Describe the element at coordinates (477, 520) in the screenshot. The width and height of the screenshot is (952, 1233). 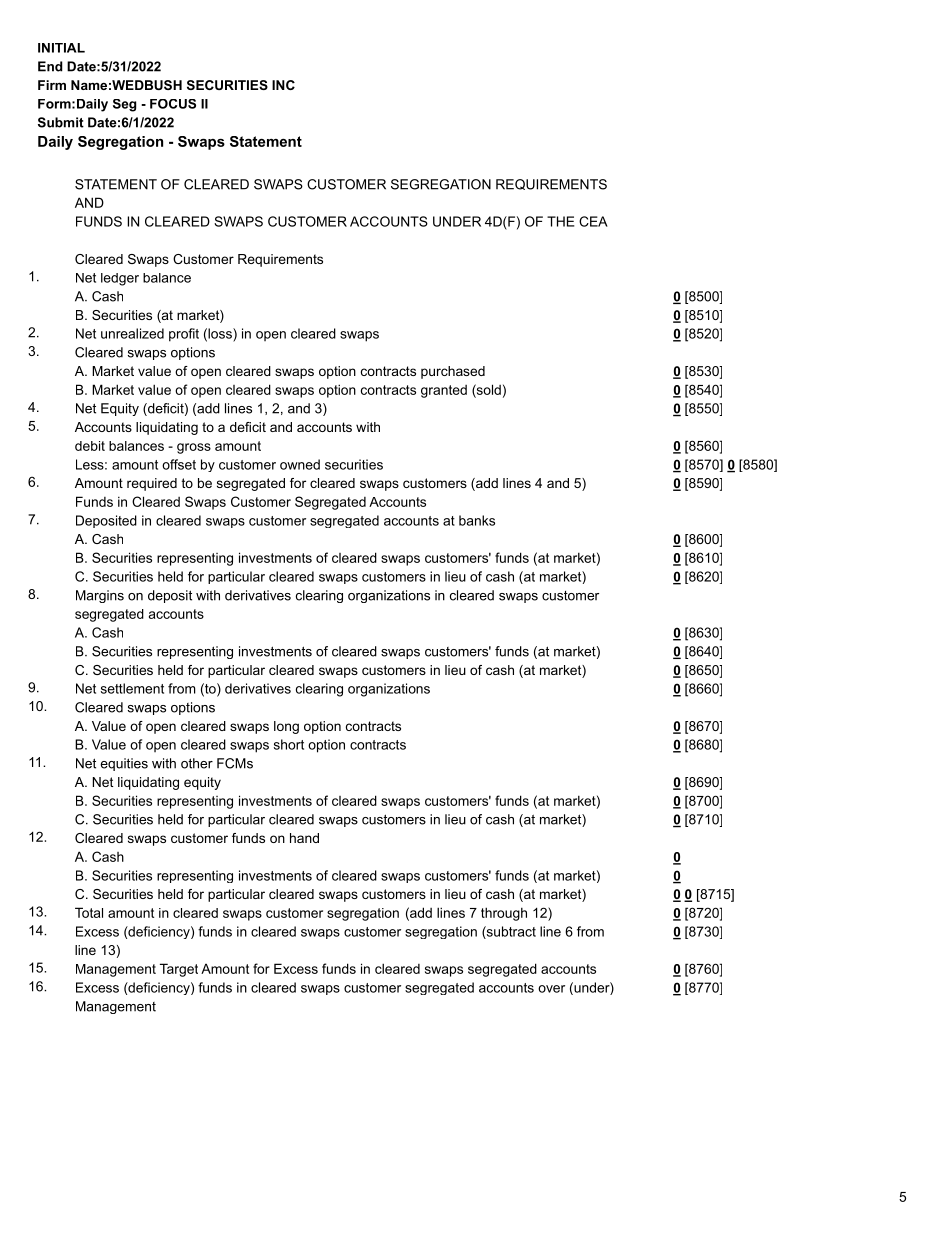
I see `banks` at that location.
